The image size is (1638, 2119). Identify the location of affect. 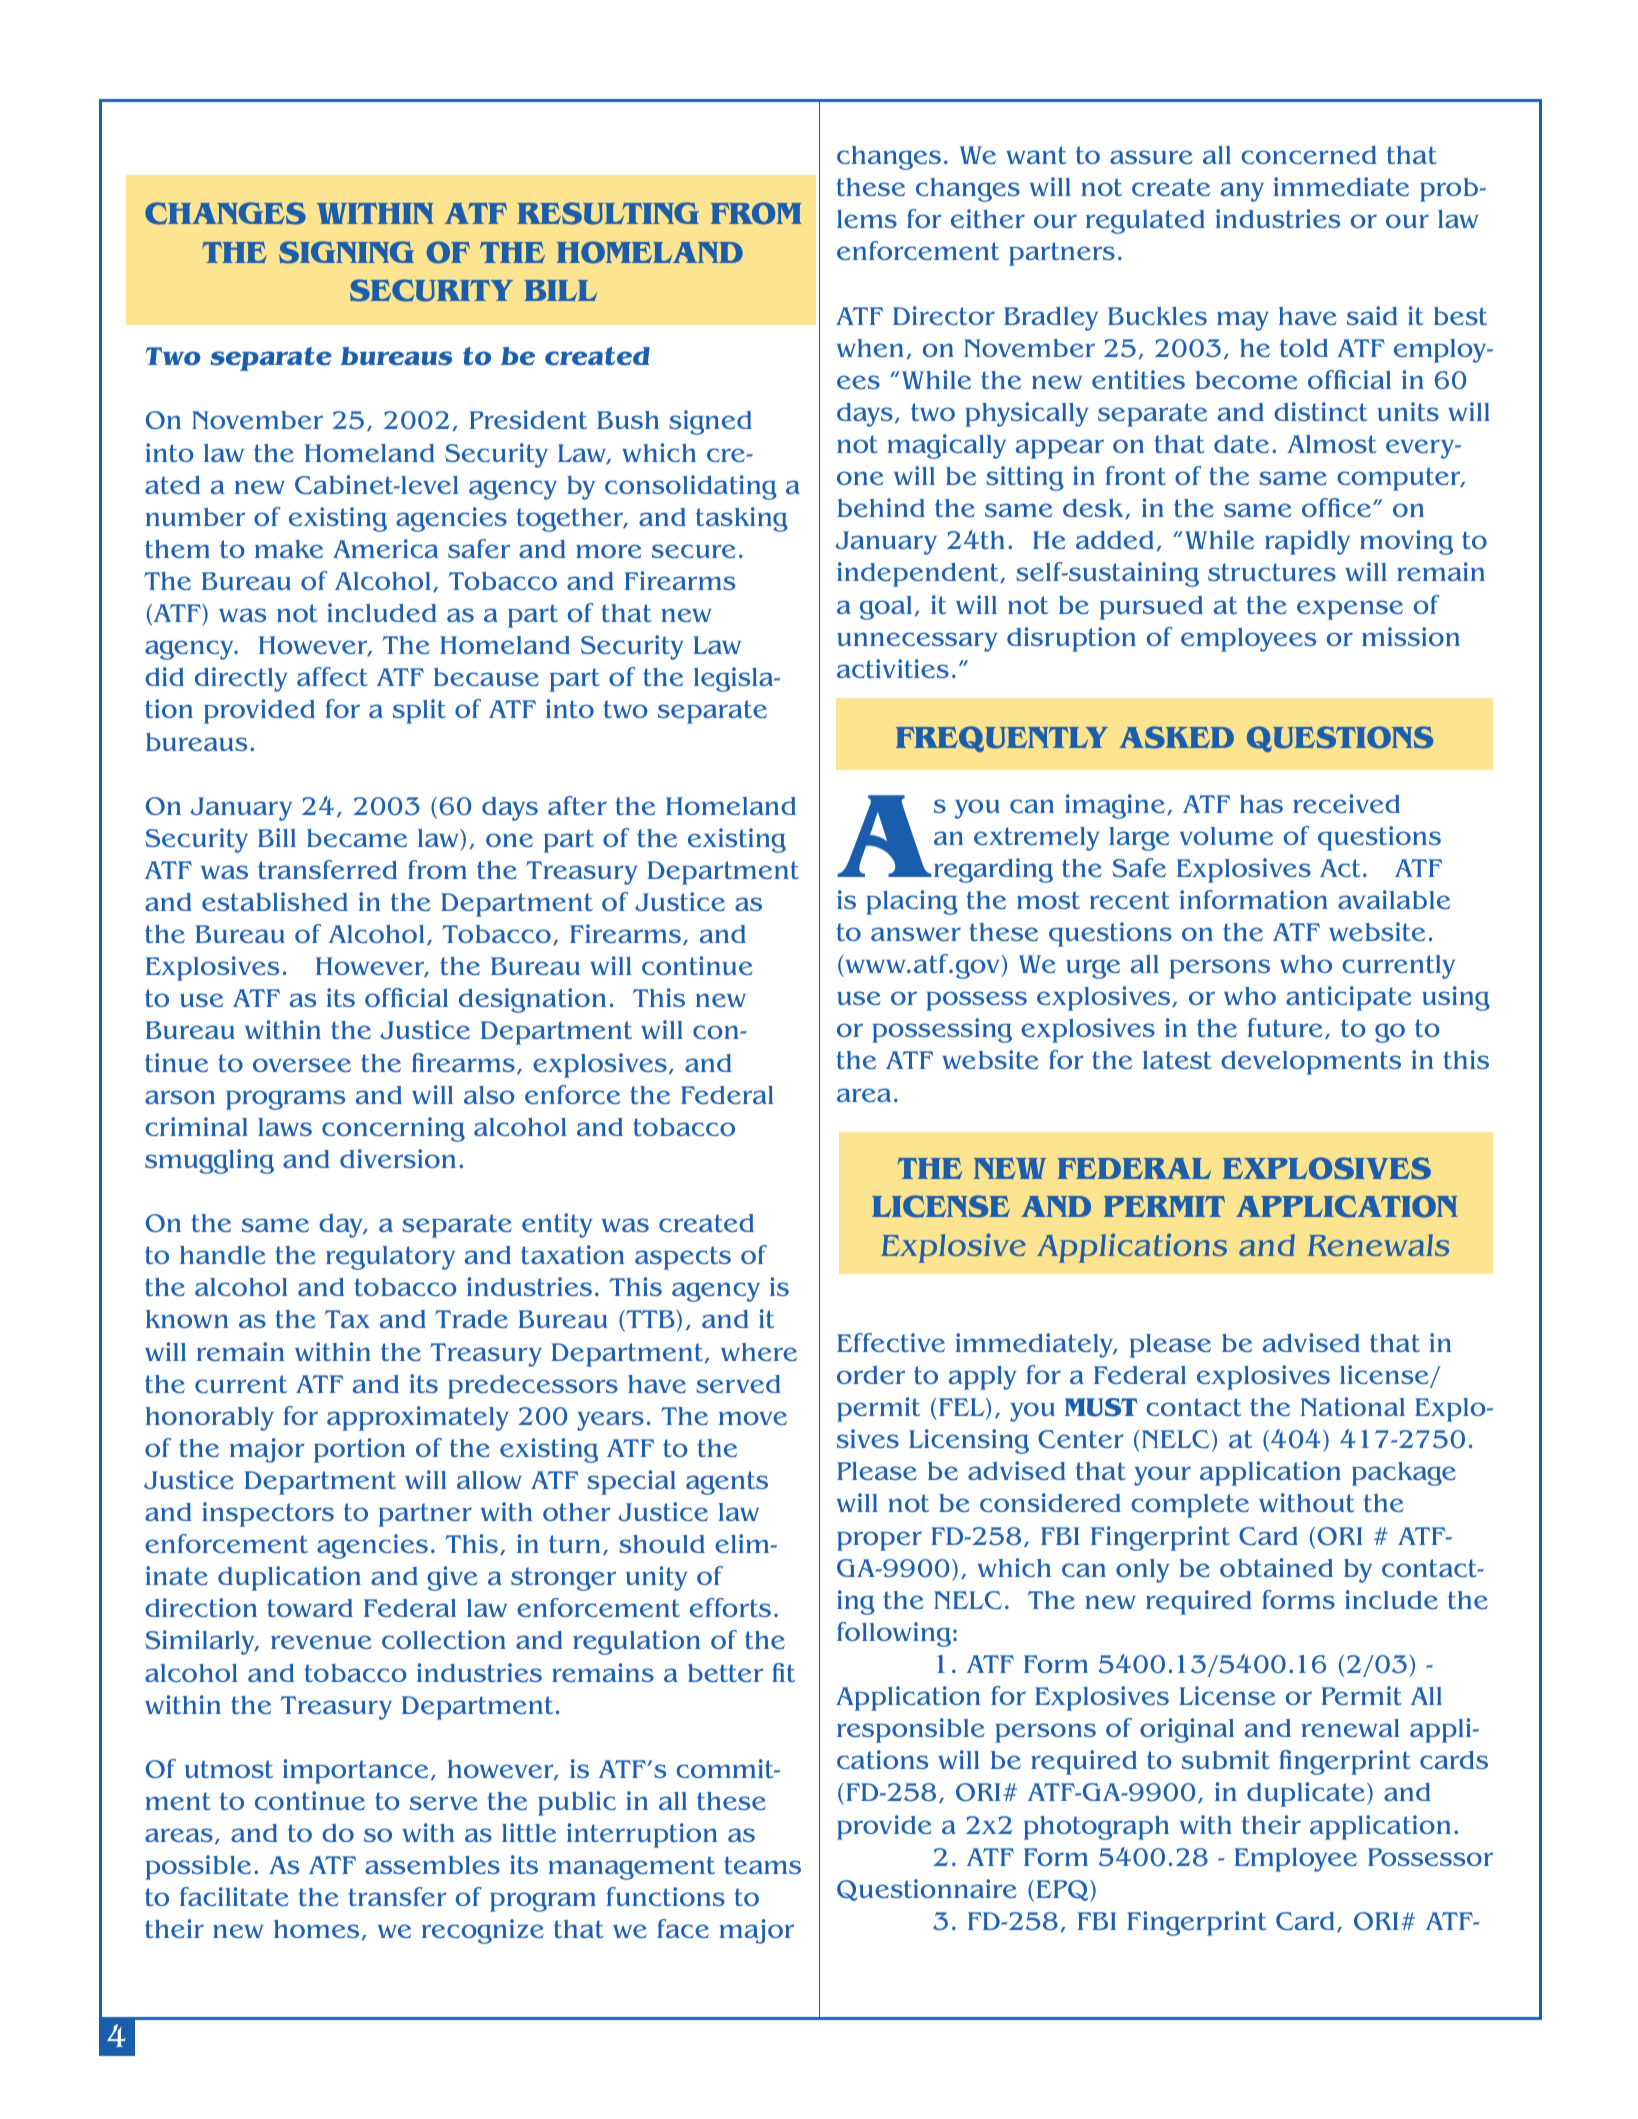
(332, 676).
